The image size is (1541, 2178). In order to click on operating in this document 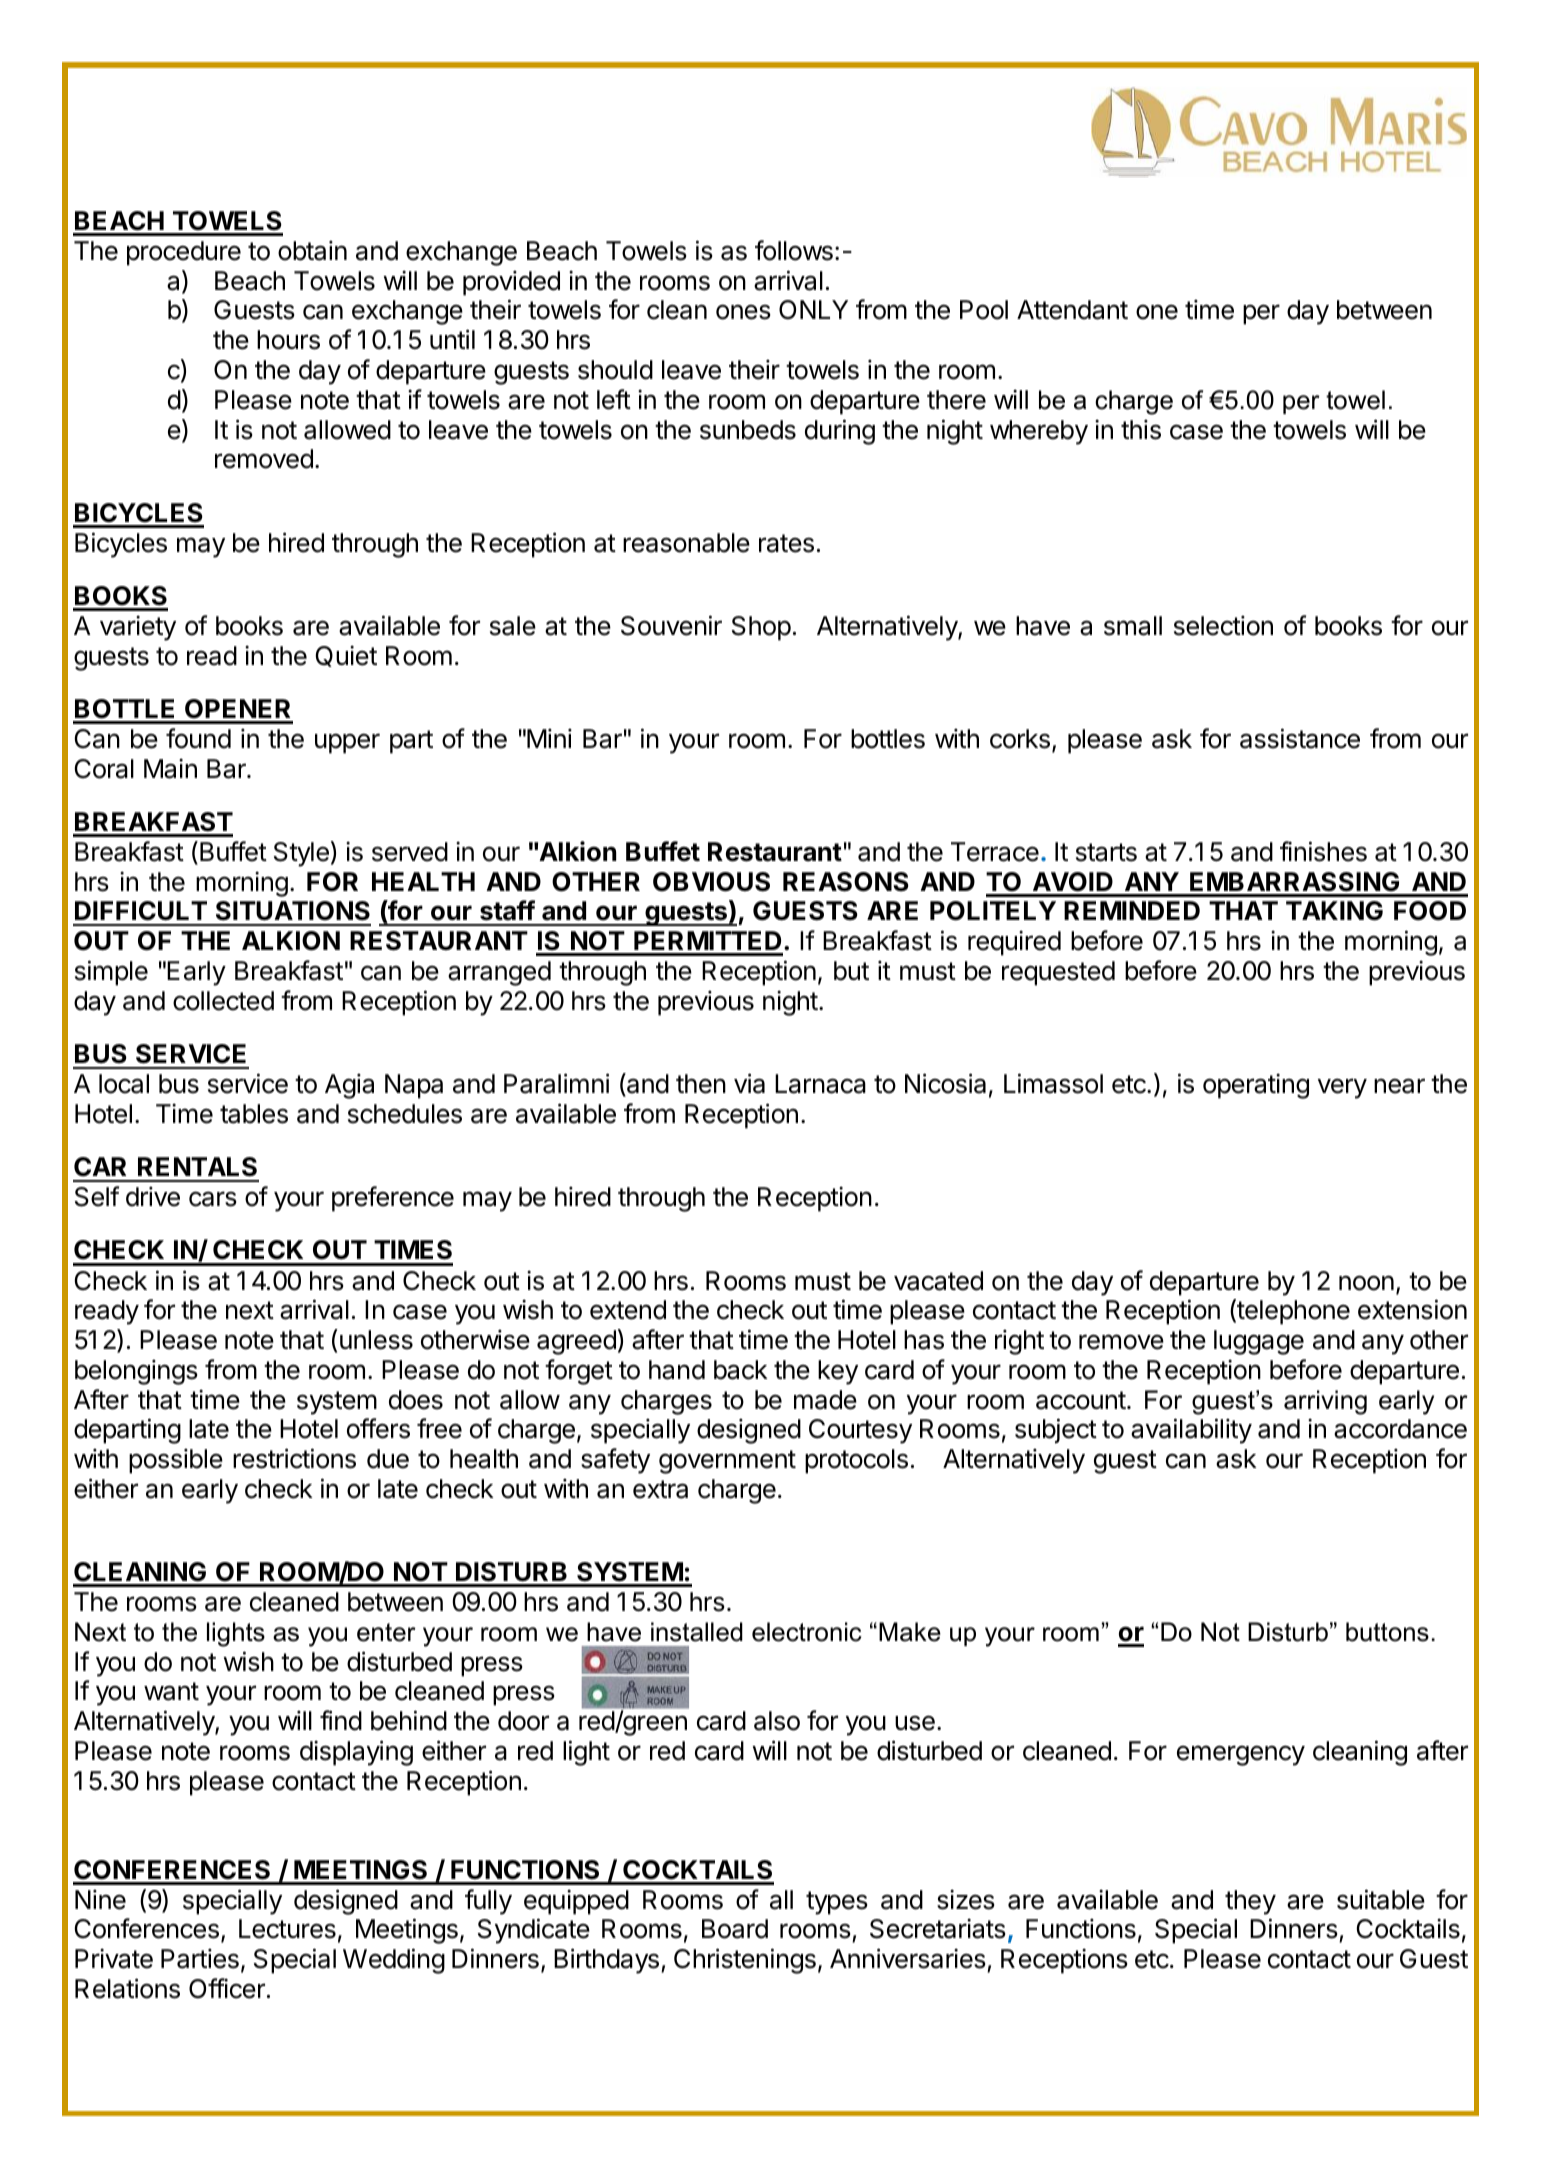, I will do `click(1256, 1086)`.
